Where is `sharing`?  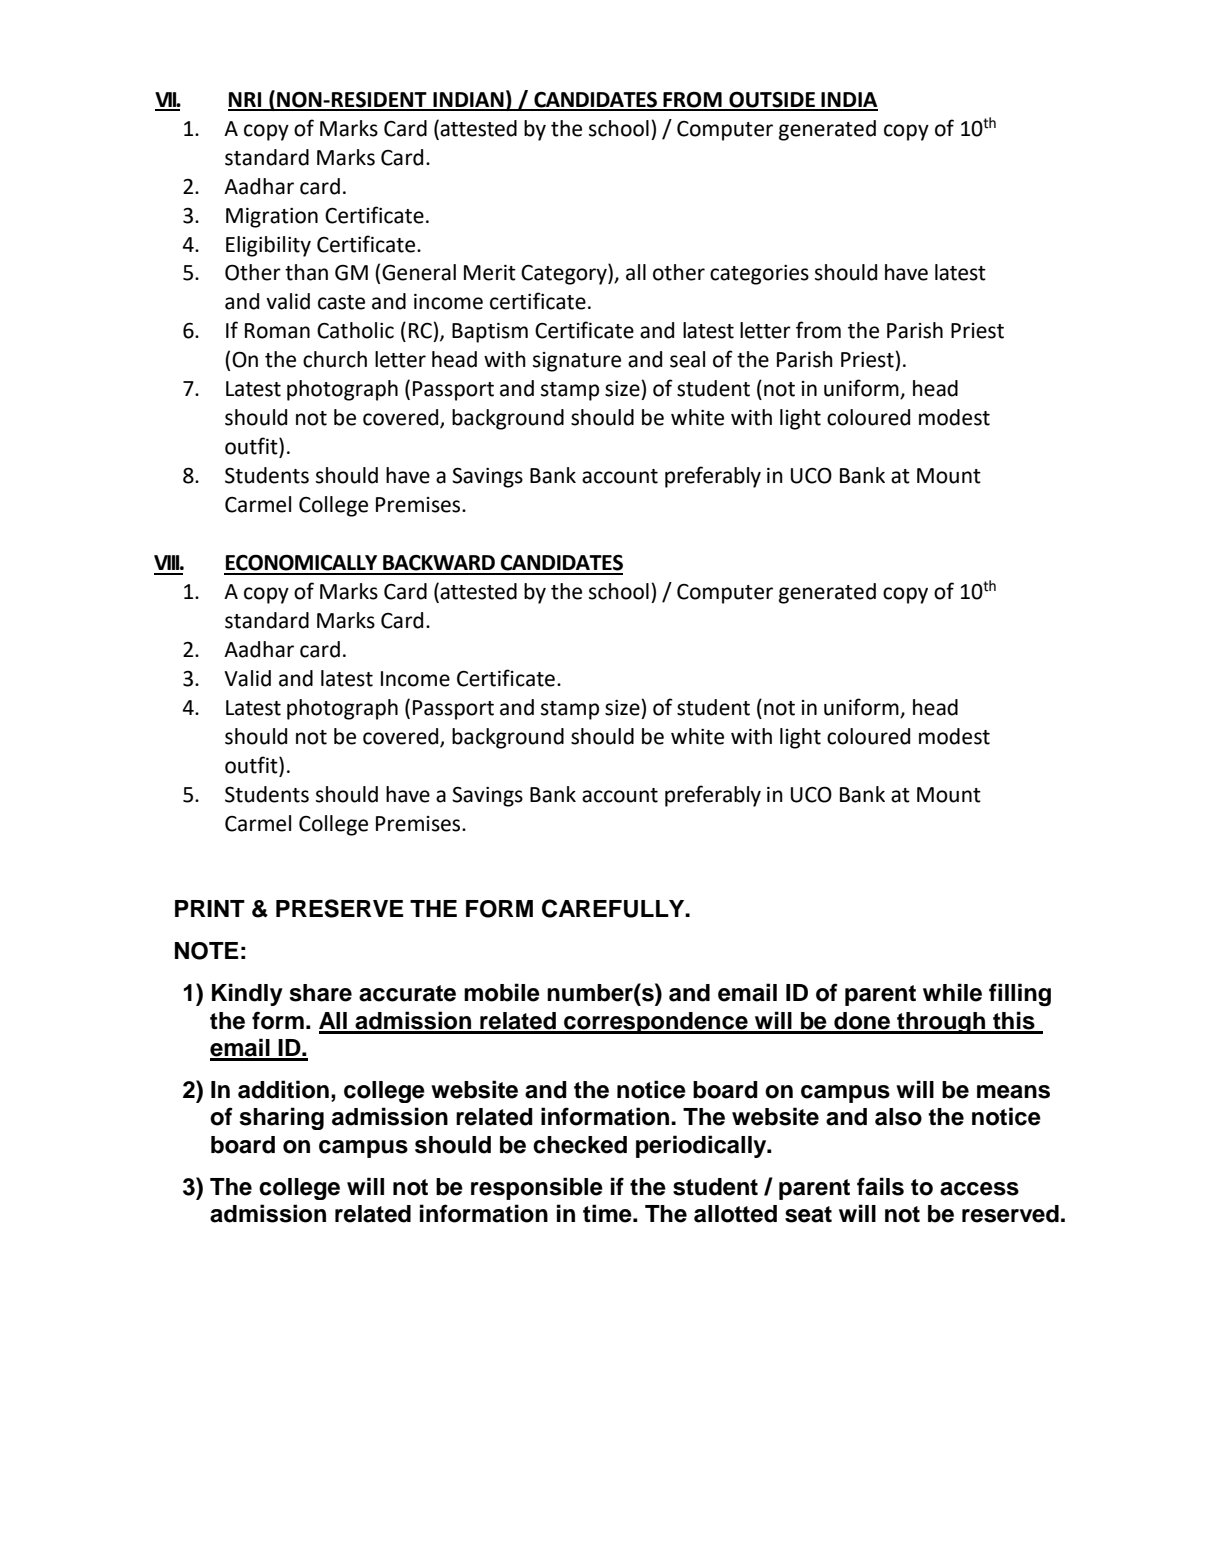 sharing is located at coordinates (282, 1118).
